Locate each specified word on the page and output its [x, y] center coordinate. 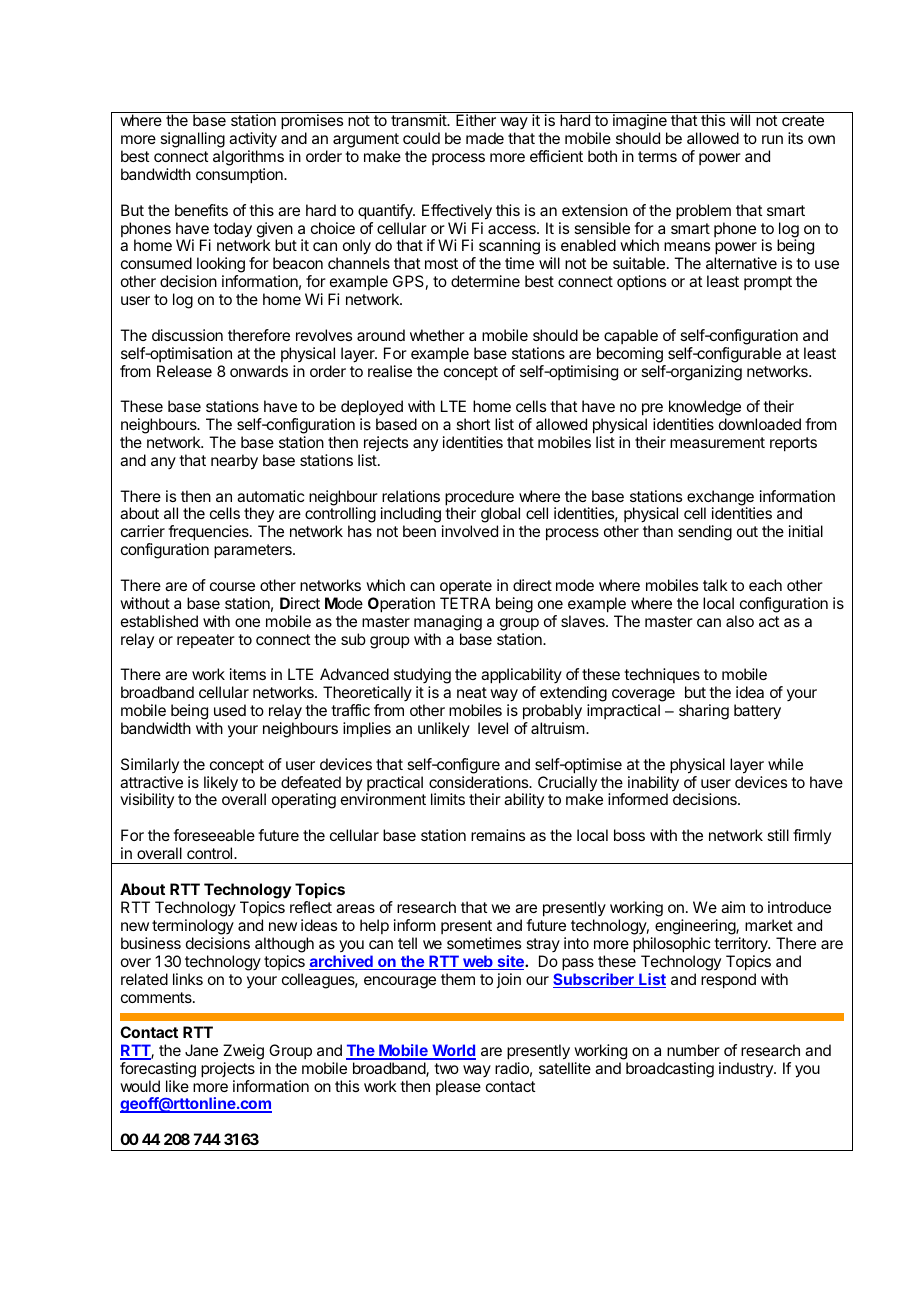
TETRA [465, 603]
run [772, 139]
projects [228, 1071]
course [232, 586]
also [740, 621]
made [485, 138]
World [453, 1051]
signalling [192, 141]
